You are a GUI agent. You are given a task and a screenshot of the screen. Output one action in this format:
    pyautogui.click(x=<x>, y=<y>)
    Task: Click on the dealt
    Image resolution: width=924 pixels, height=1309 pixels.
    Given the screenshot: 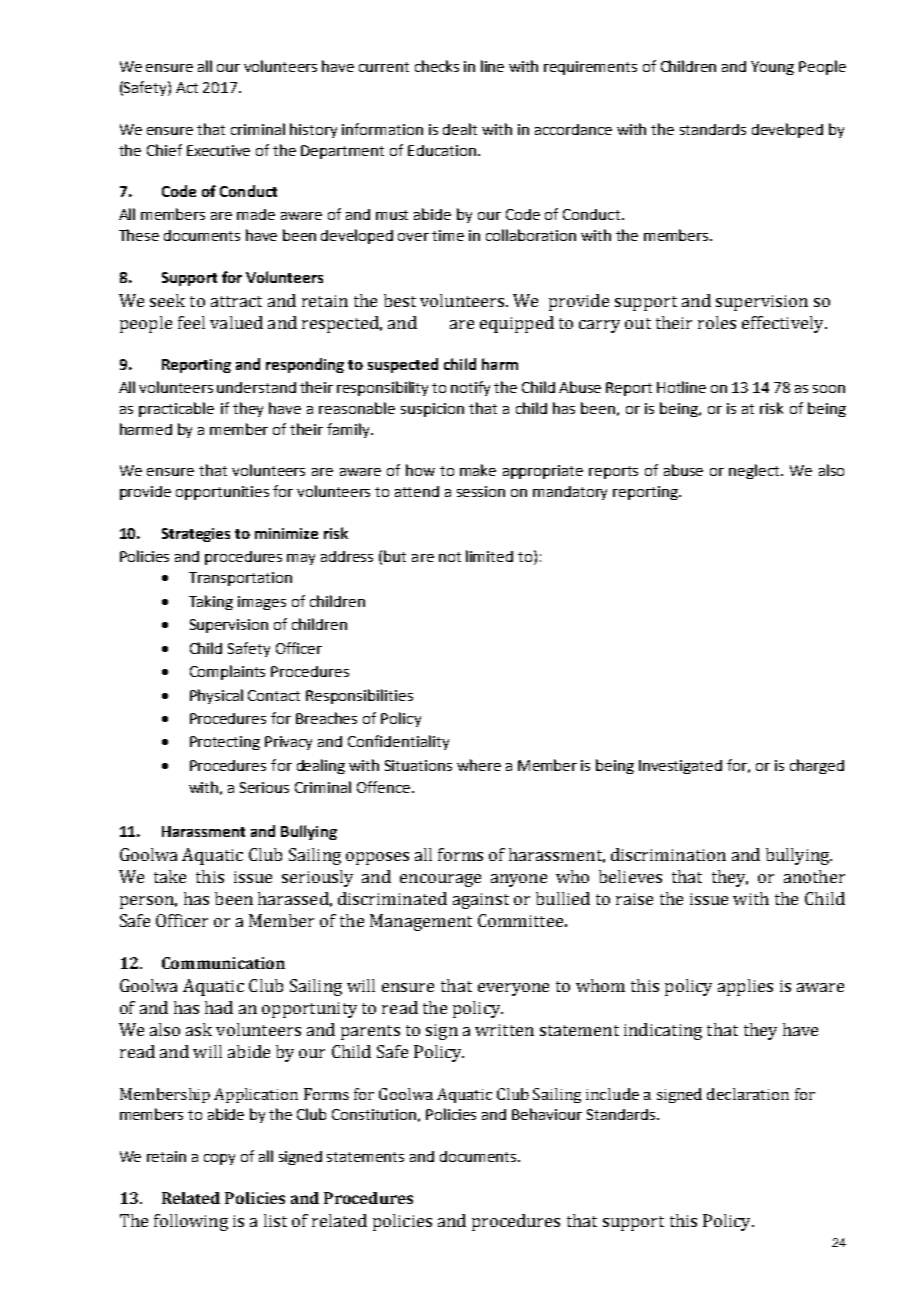 What is the action you would take?
    pyautogui.click(x=460, y=129)
